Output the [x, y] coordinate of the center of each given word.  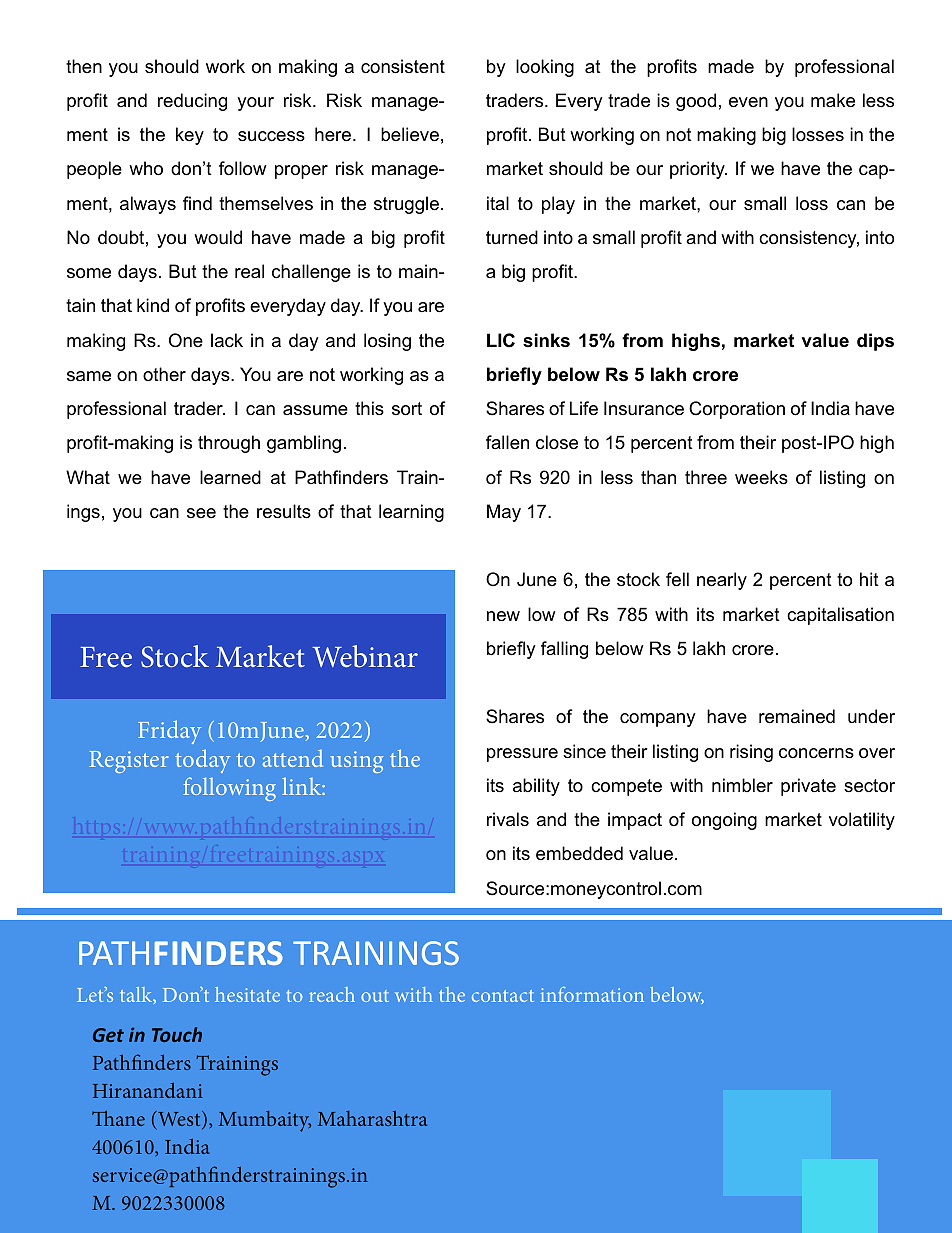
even [748, 102]
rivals [508, 819]
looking [545, 68]
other [164, 374]
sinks [546, 340]
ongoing [724, 821]
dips [875, 342]
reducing [192, 102]
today [202, 761]
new [503, 616]
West [179, 1120]
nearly [722, 581]
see [201, 513]
